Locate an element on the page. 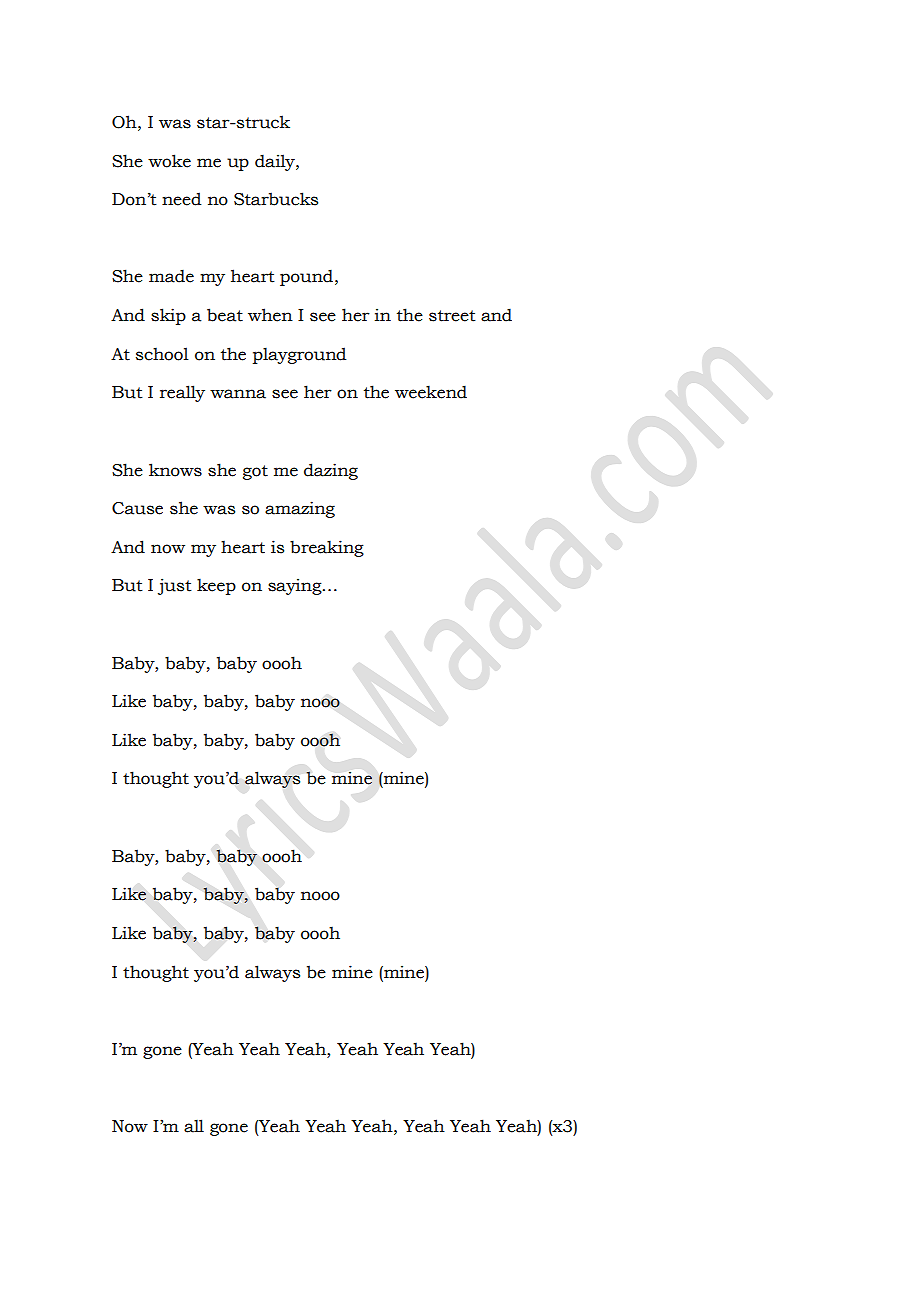 The image size is (924, 1308). when is located at coordinates (270, 315).
